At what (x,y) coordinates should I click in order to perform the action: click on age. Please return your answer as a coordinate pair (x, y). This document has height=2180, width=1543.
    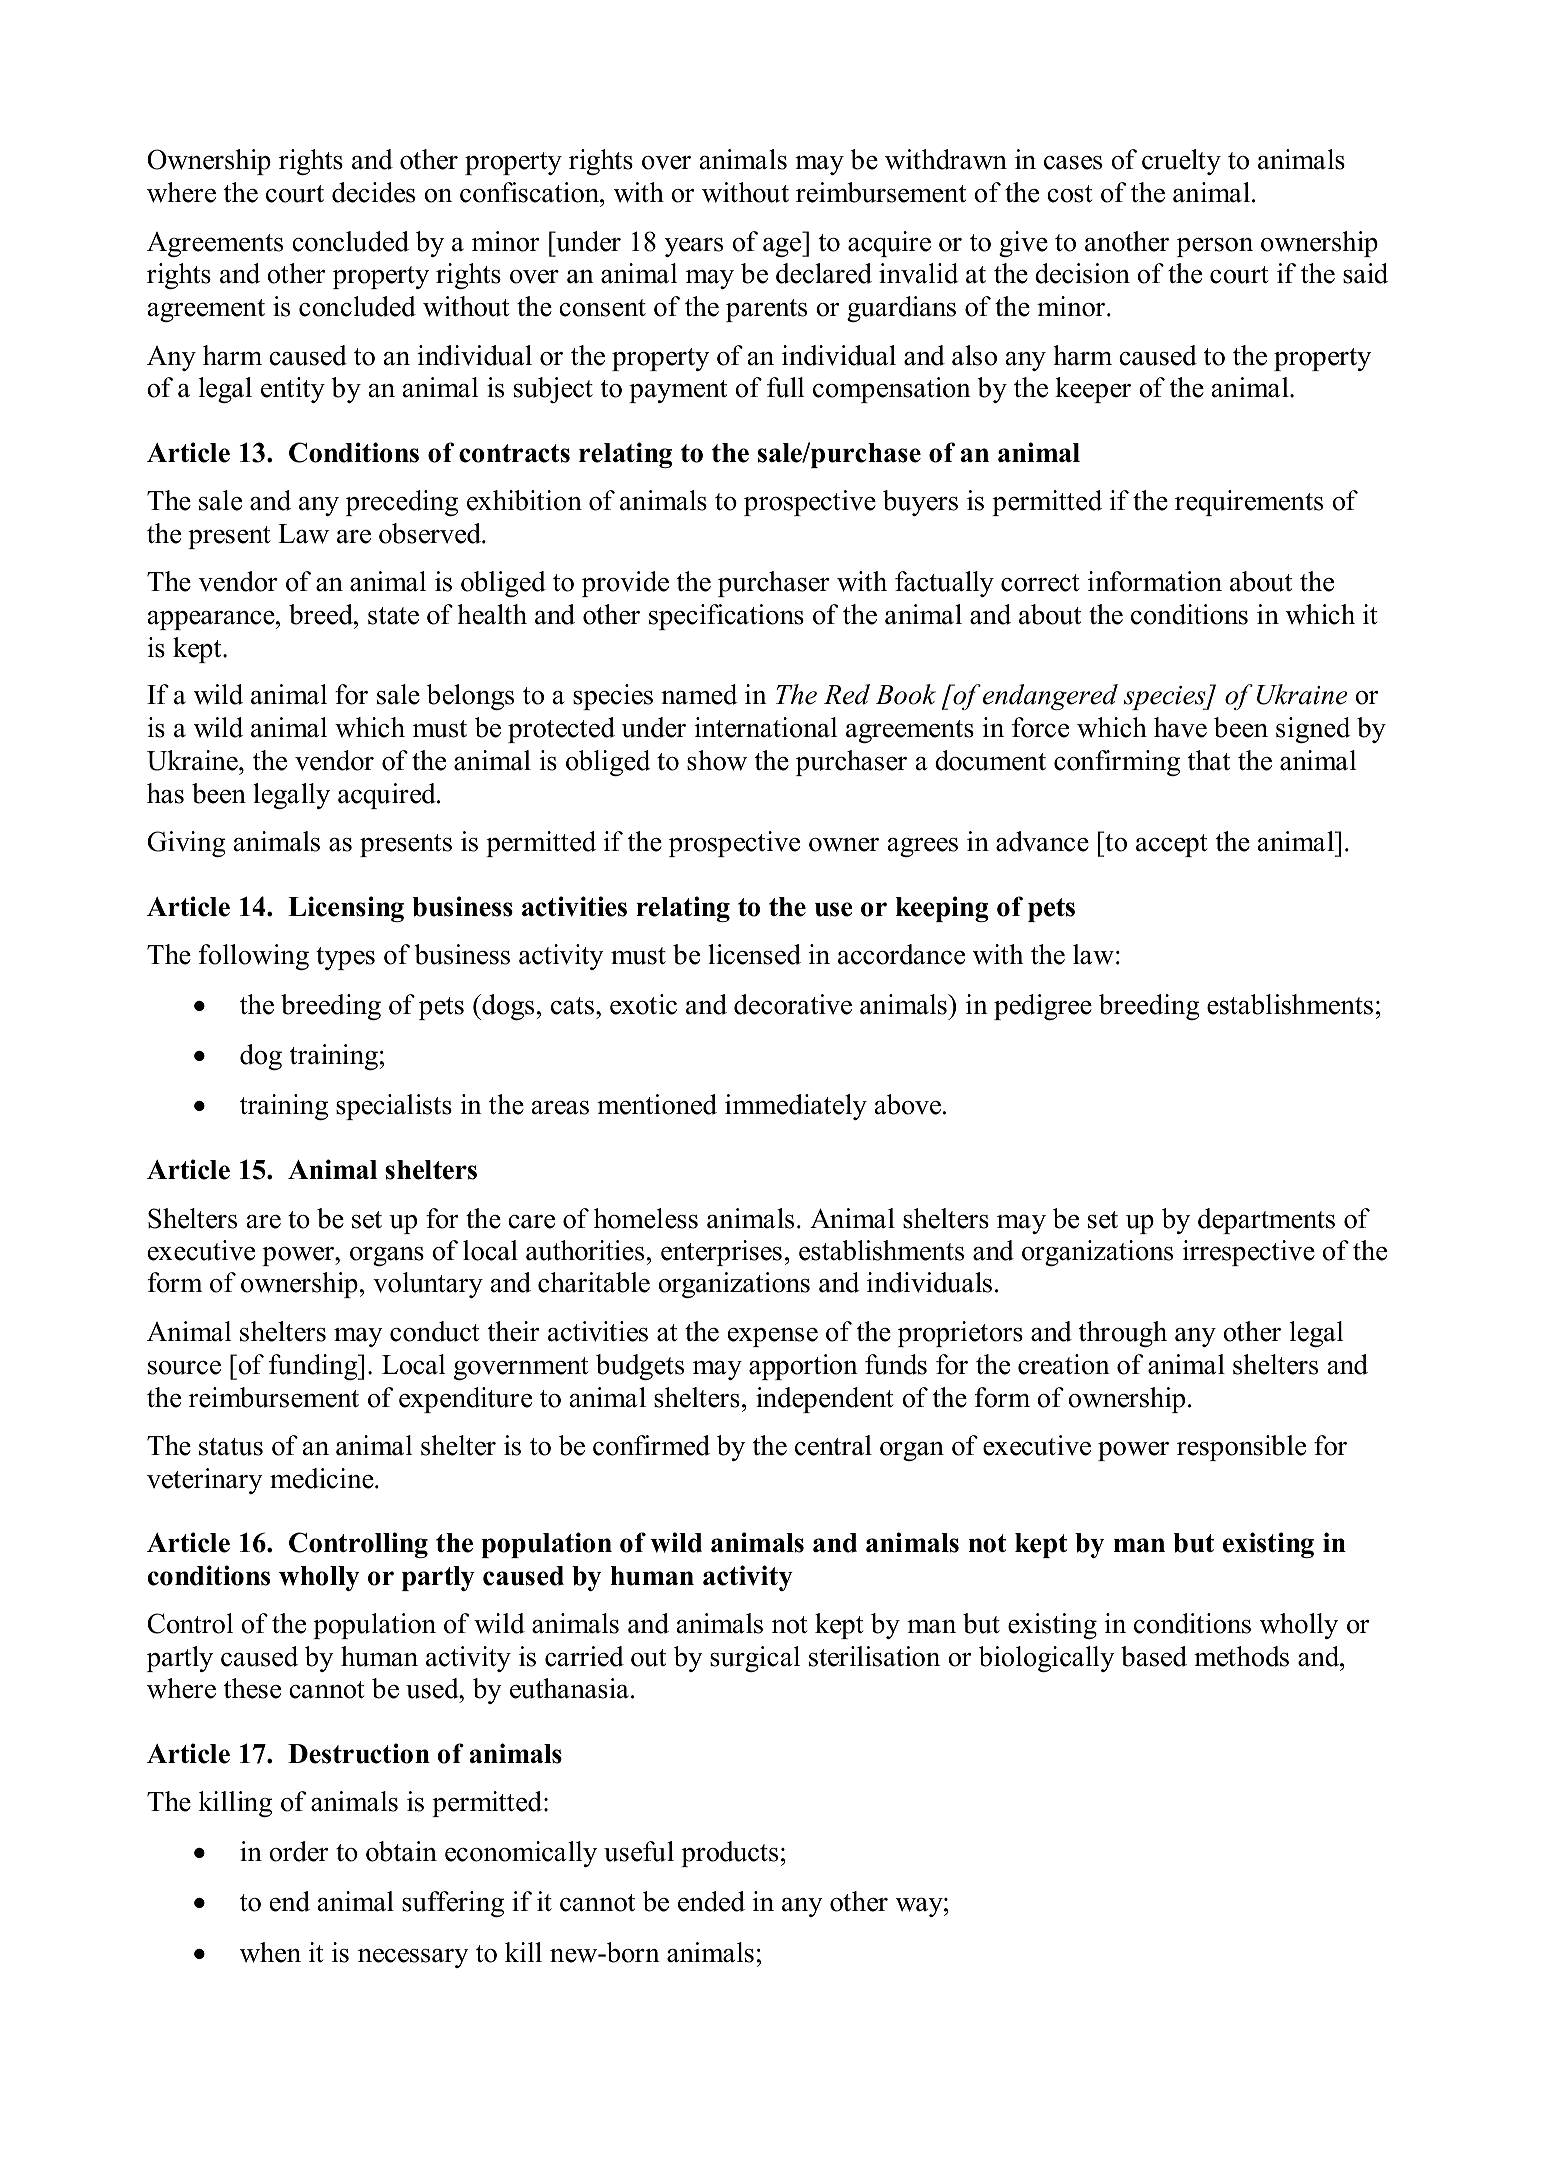
    Looking at the image, I should click on (783, 247).
